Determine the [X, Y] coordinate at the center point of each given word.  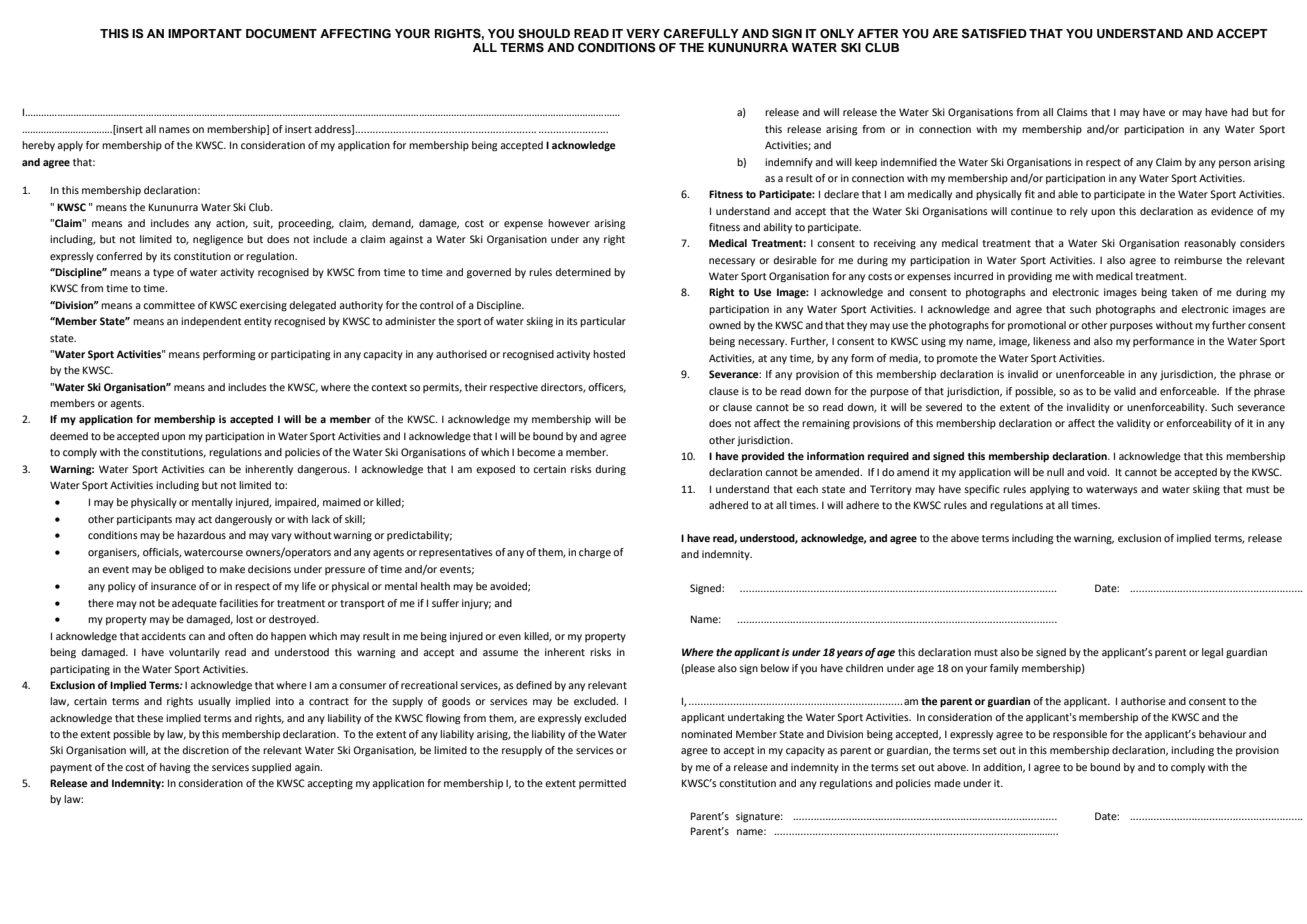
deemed [69, 436]
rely [1079, 212]
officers [607, 388]
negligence [218, 240]
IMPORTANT [205, 34]
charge [595, 553]
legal [1212, 653]
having [175, 768]
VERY [643, 33]
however [569, 223]
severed [944, 407]
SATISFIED [994, 34]
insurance [173, 586]
